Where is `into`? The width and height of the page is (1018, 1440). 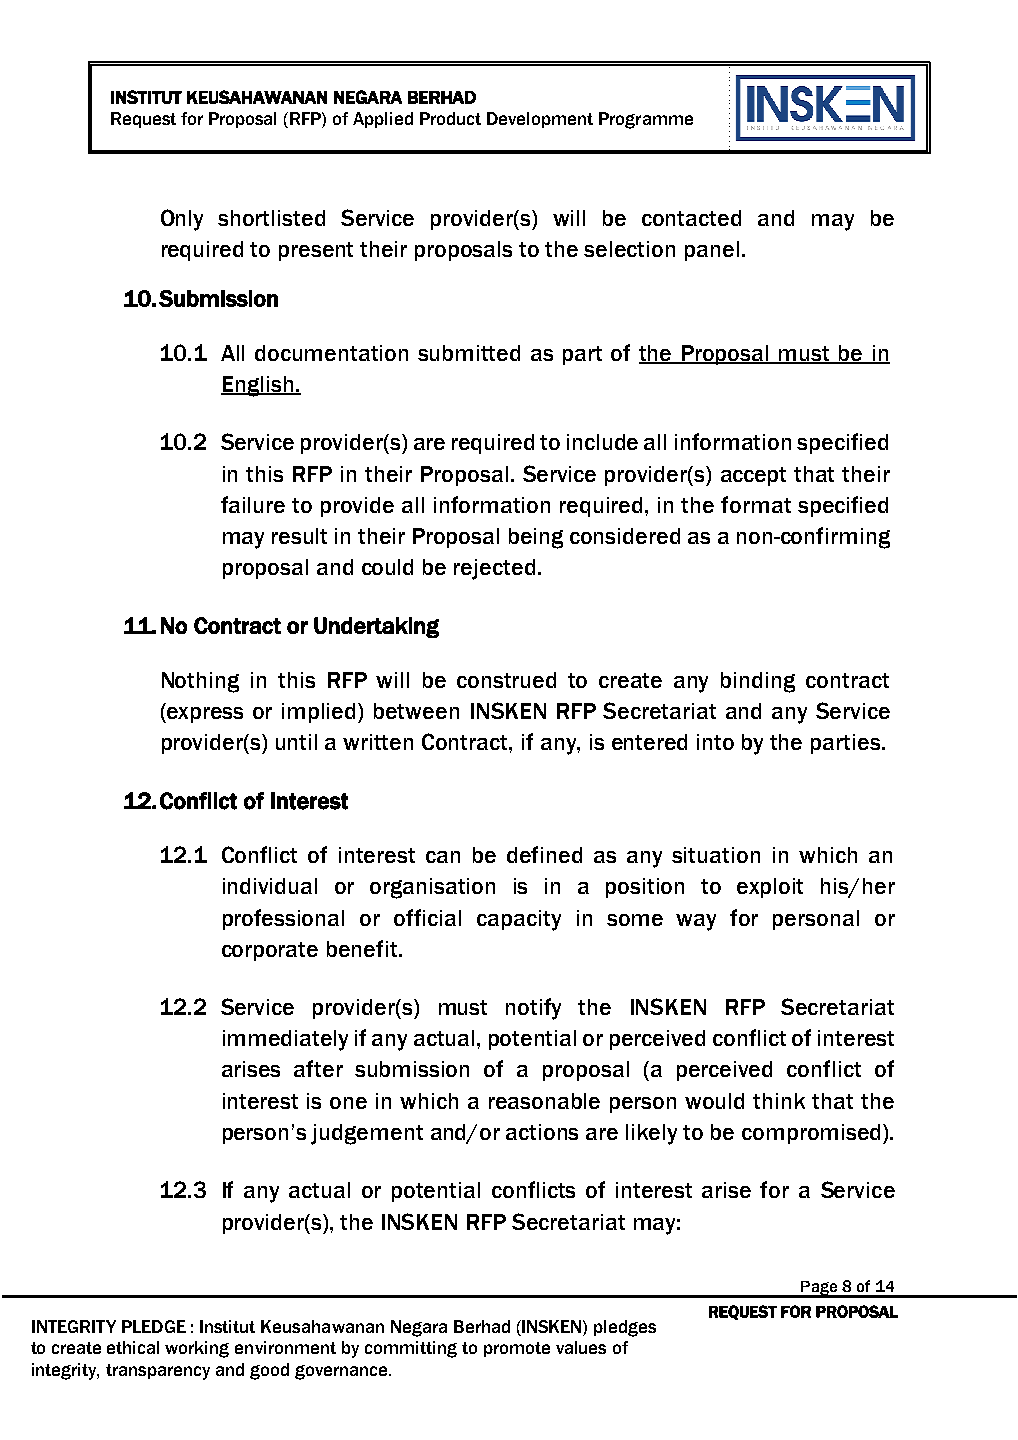 into is located at coordinates (715, 742).
